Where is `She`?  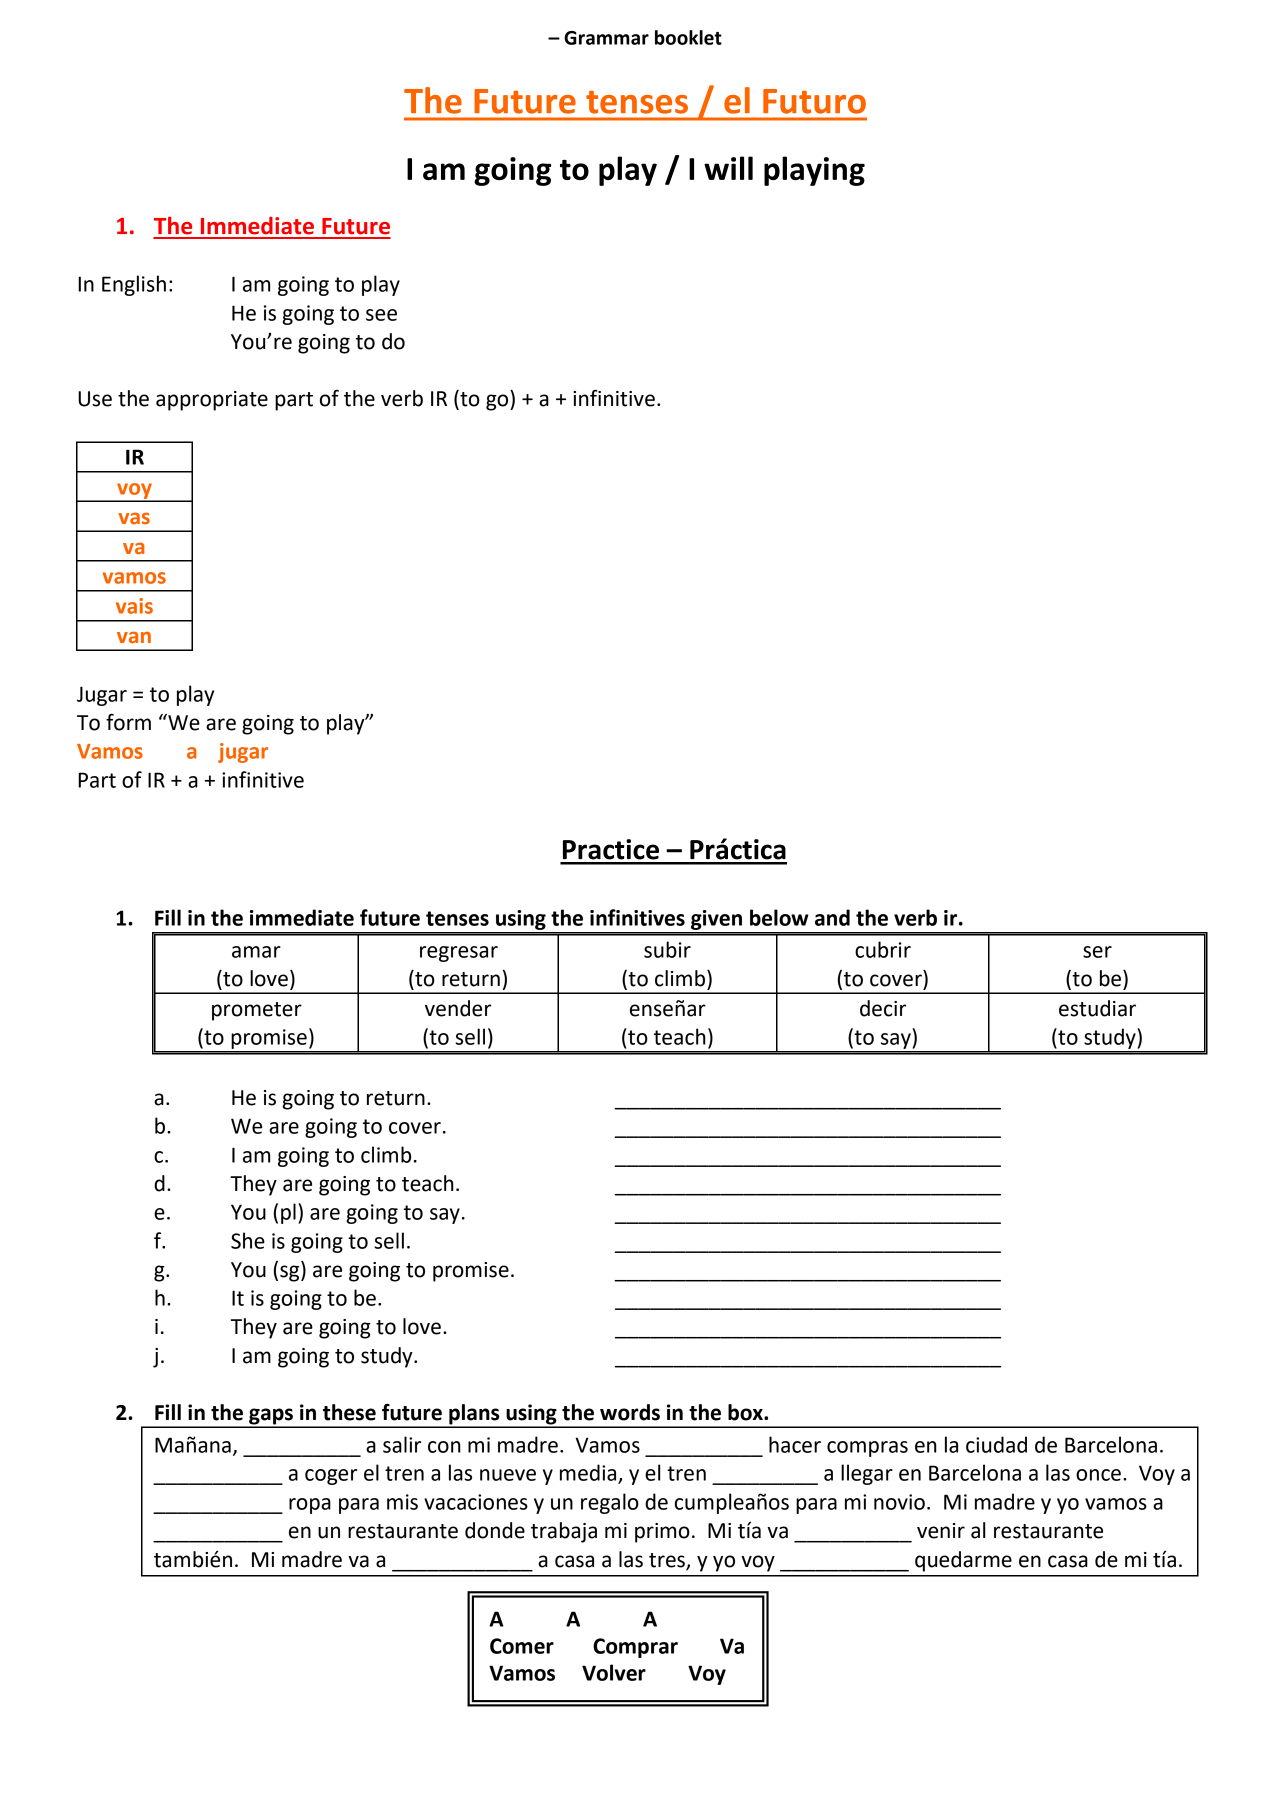 She is located at coordinates (248, 1240).
